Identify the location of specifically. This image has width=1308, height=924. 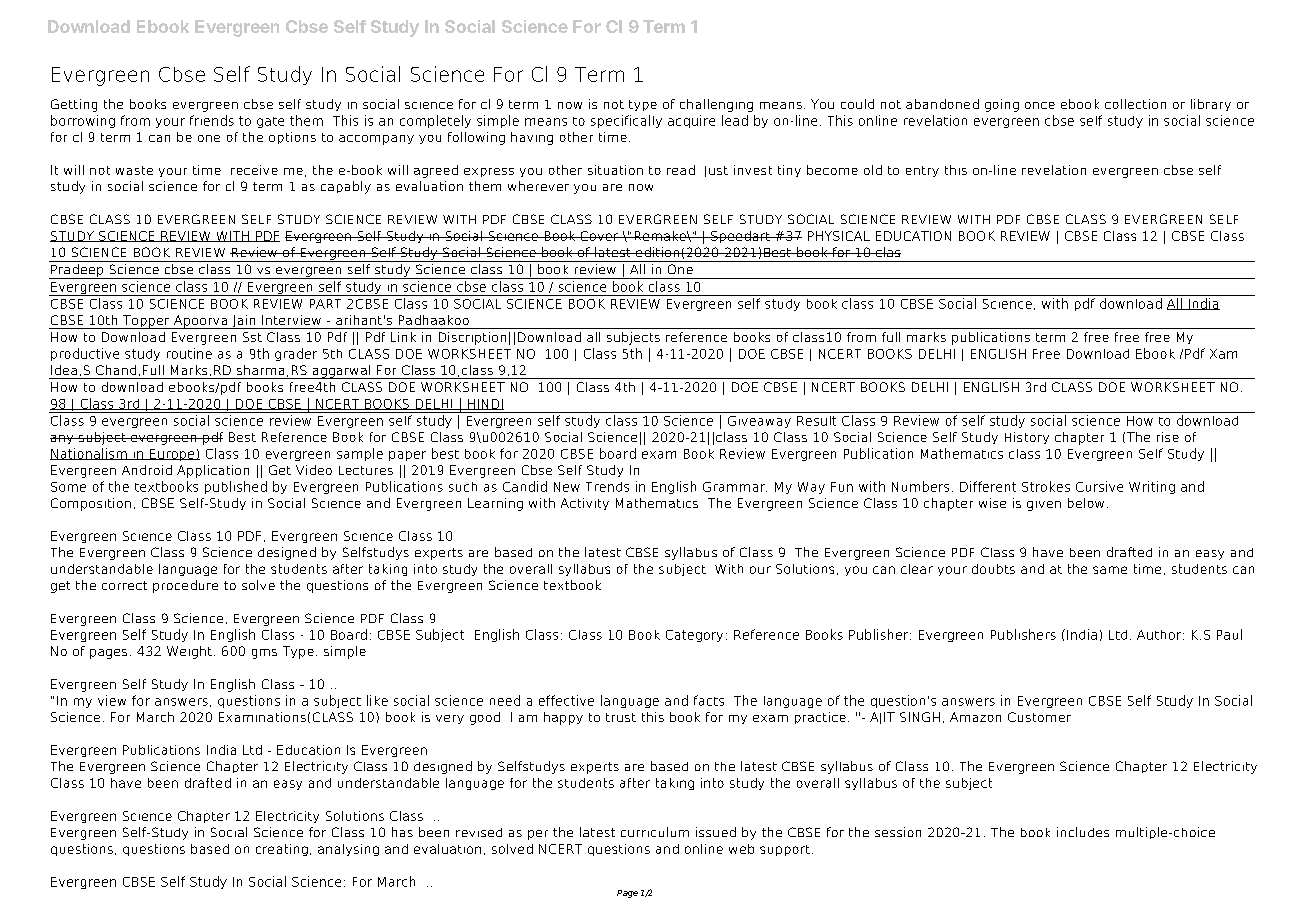
(626, 121).
